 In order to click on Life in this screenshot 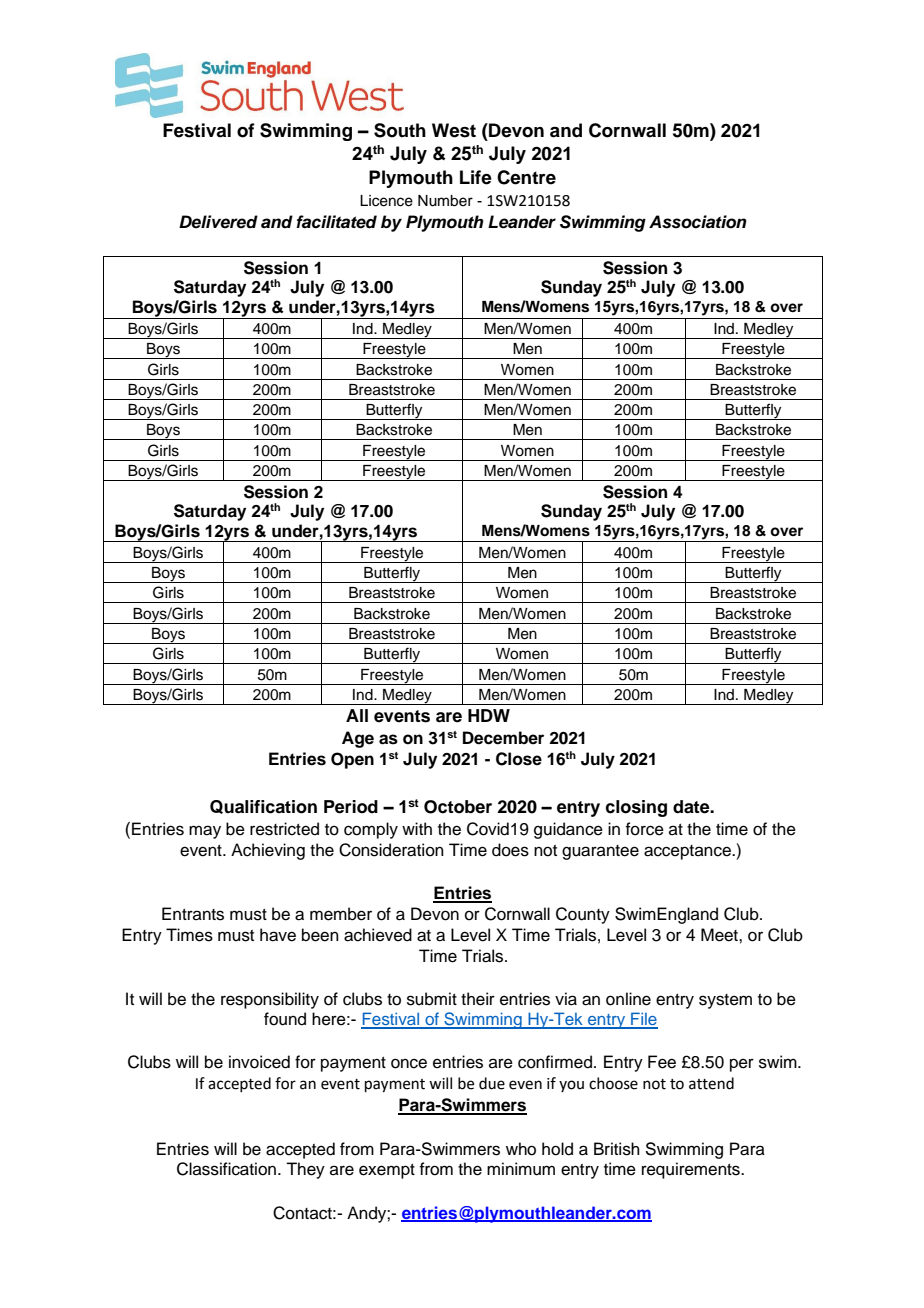, I will do `click(476, 177)`.
